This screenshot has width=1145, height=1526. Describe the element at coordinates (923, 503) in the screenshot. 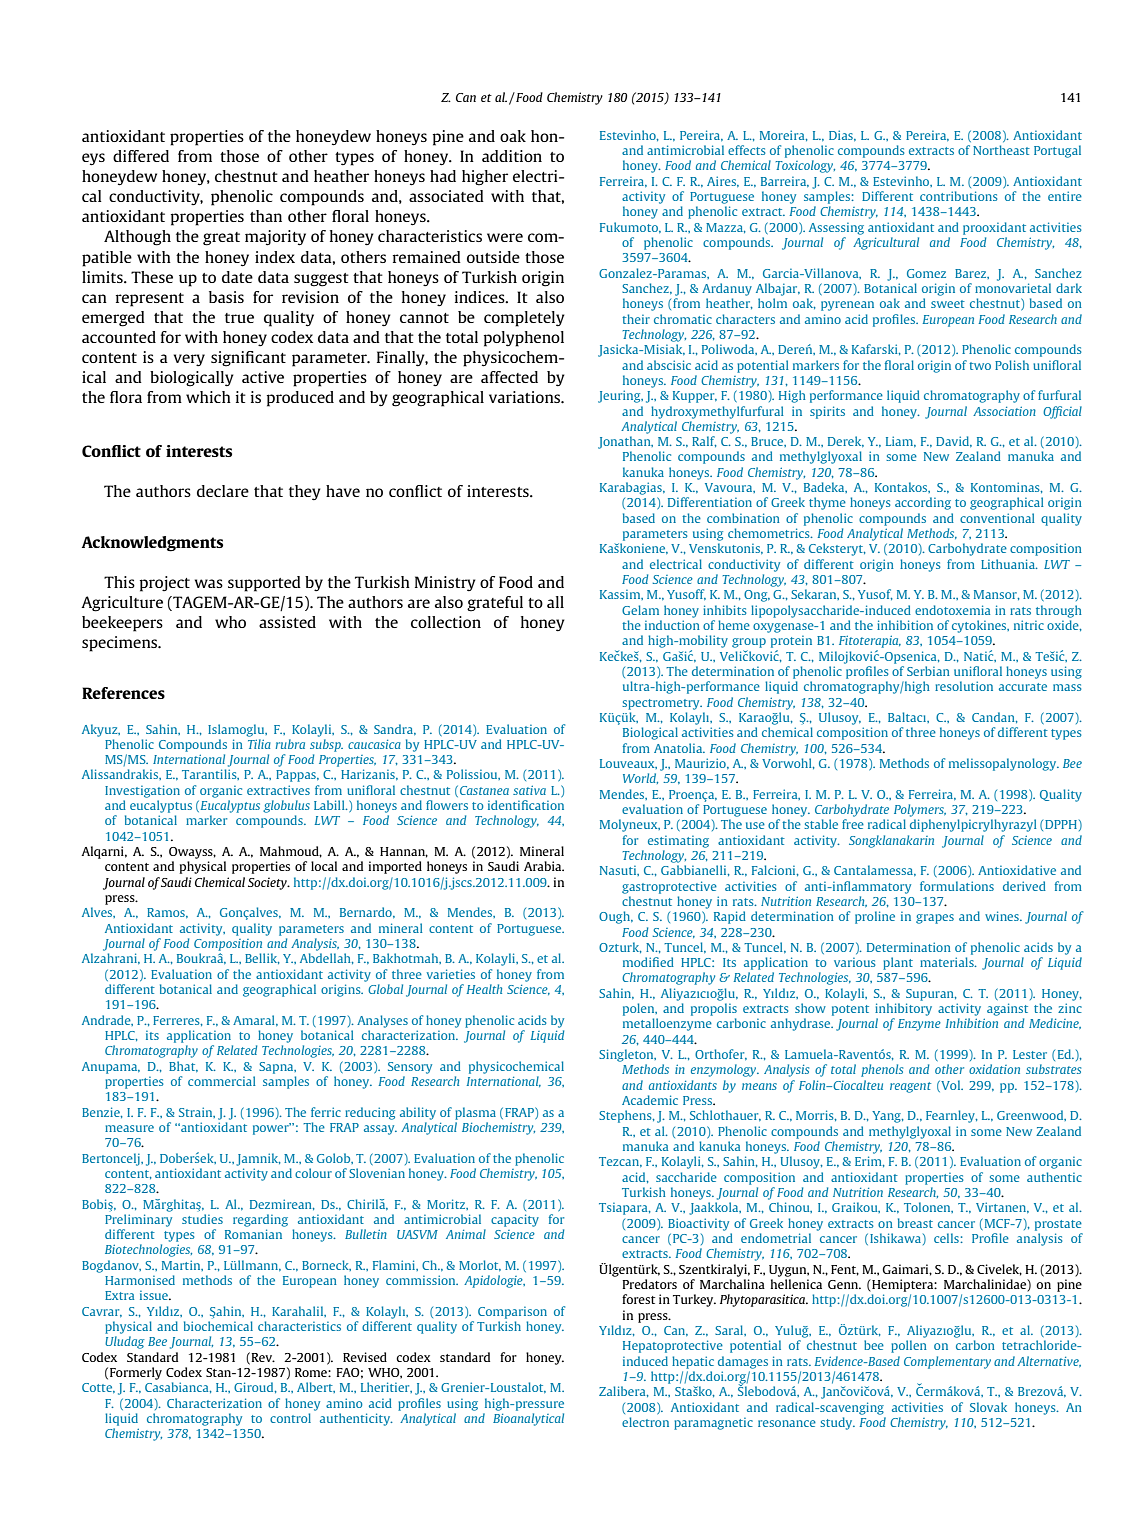

I see `according` at that location.
